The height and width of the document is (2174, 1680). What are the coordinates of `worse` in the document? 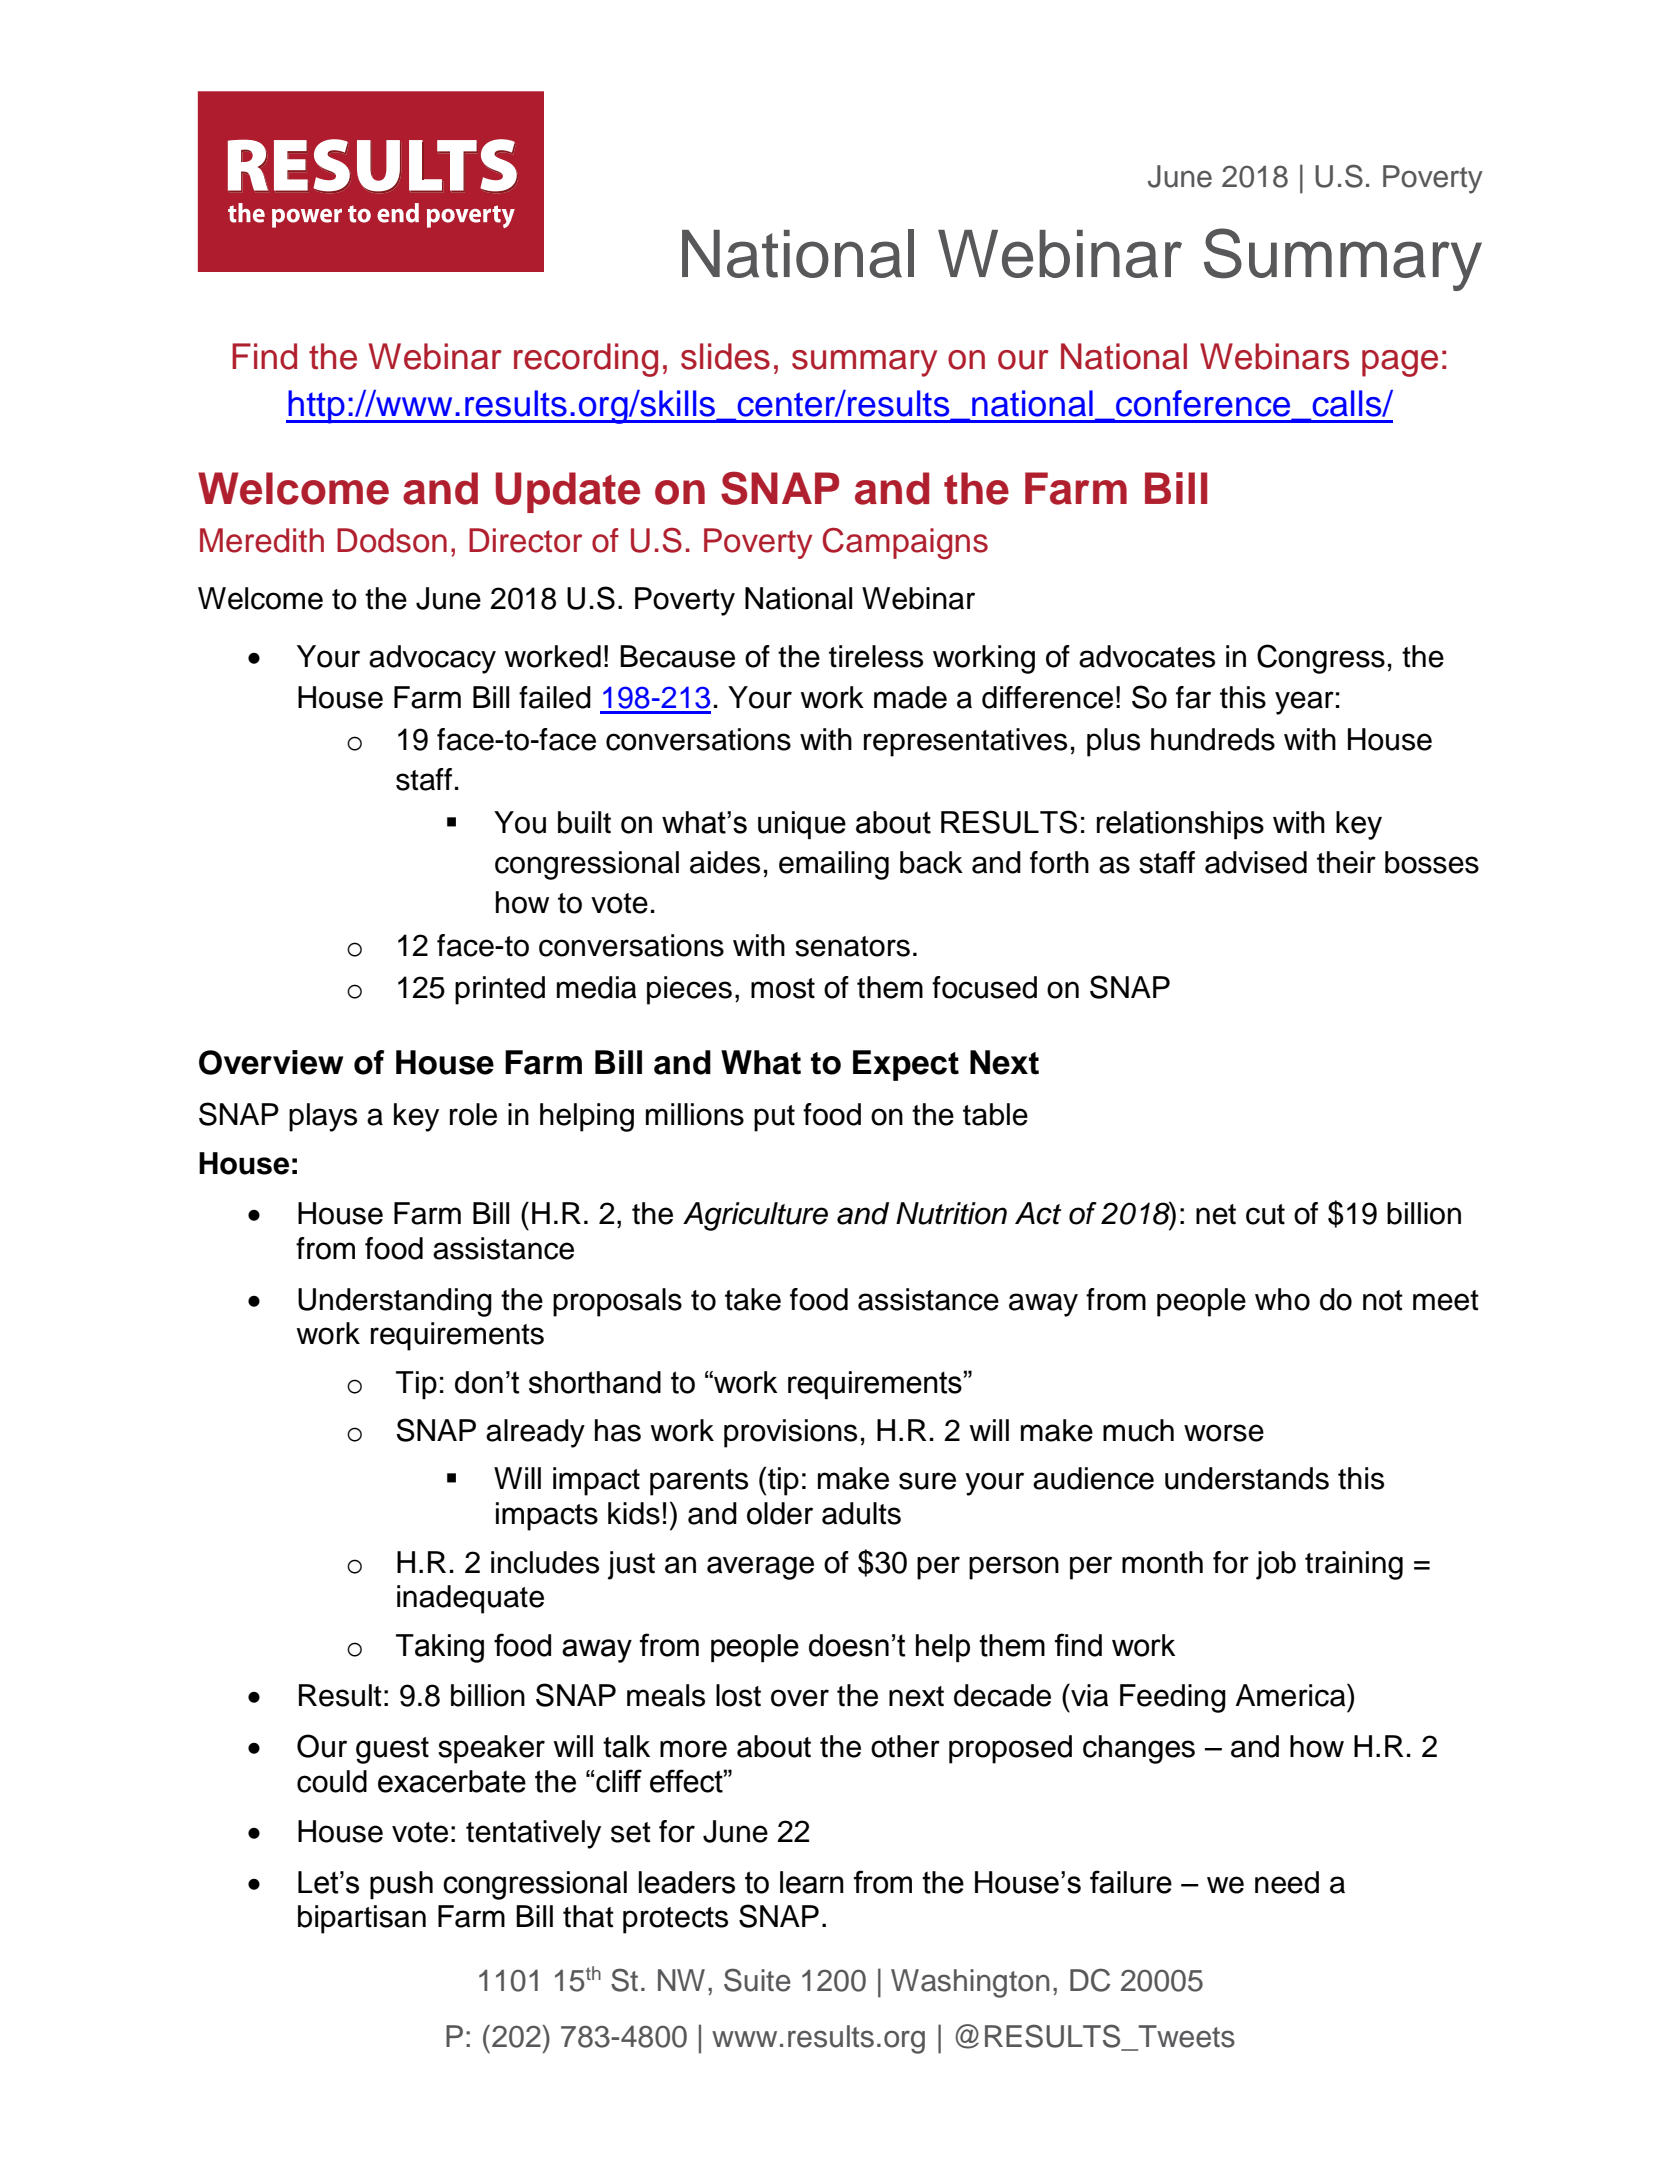 It's located at (1224, 1433).
